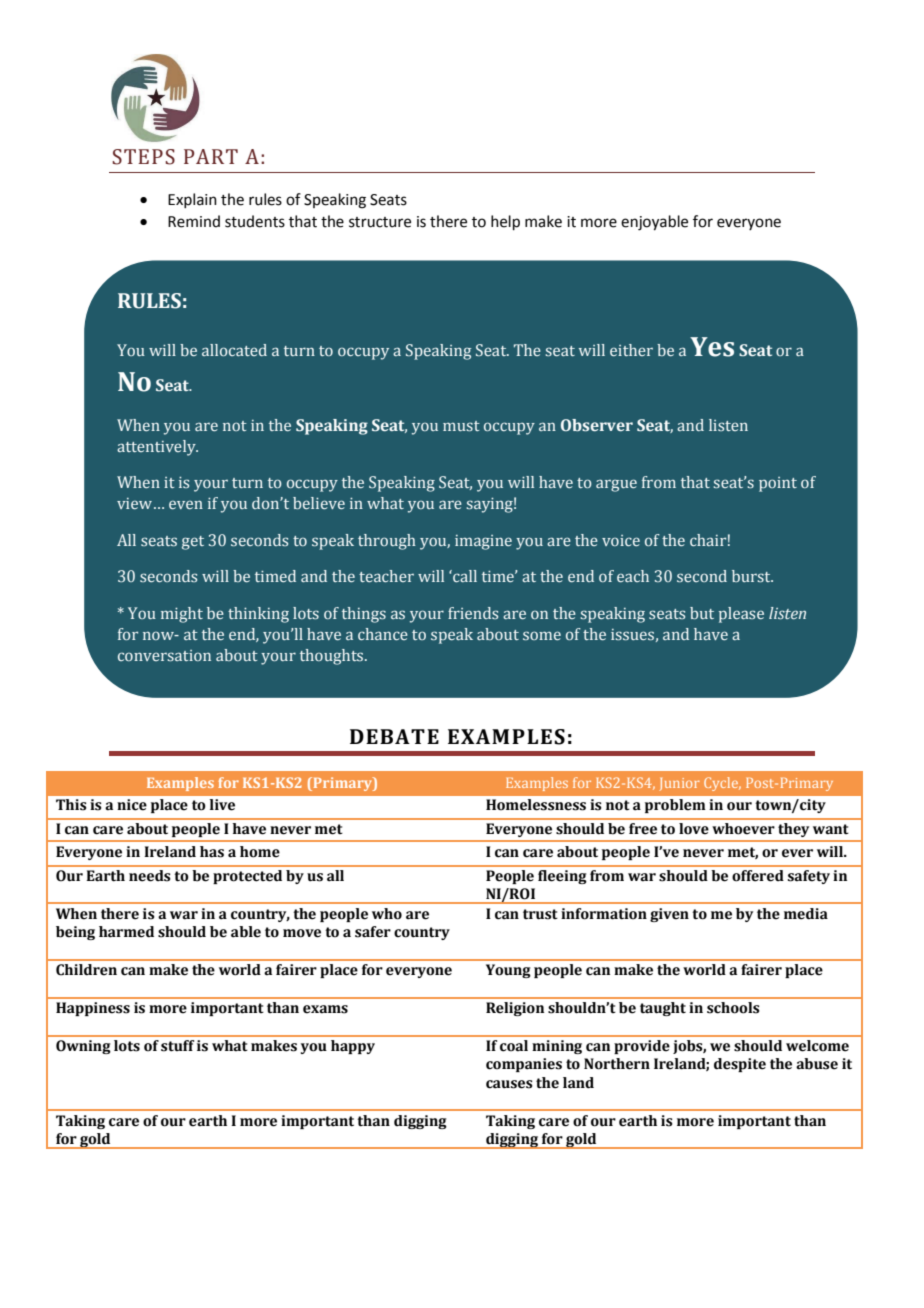 The height and width of the screenshot is (1308, 924). I want to click on help, so click(505, 222).
